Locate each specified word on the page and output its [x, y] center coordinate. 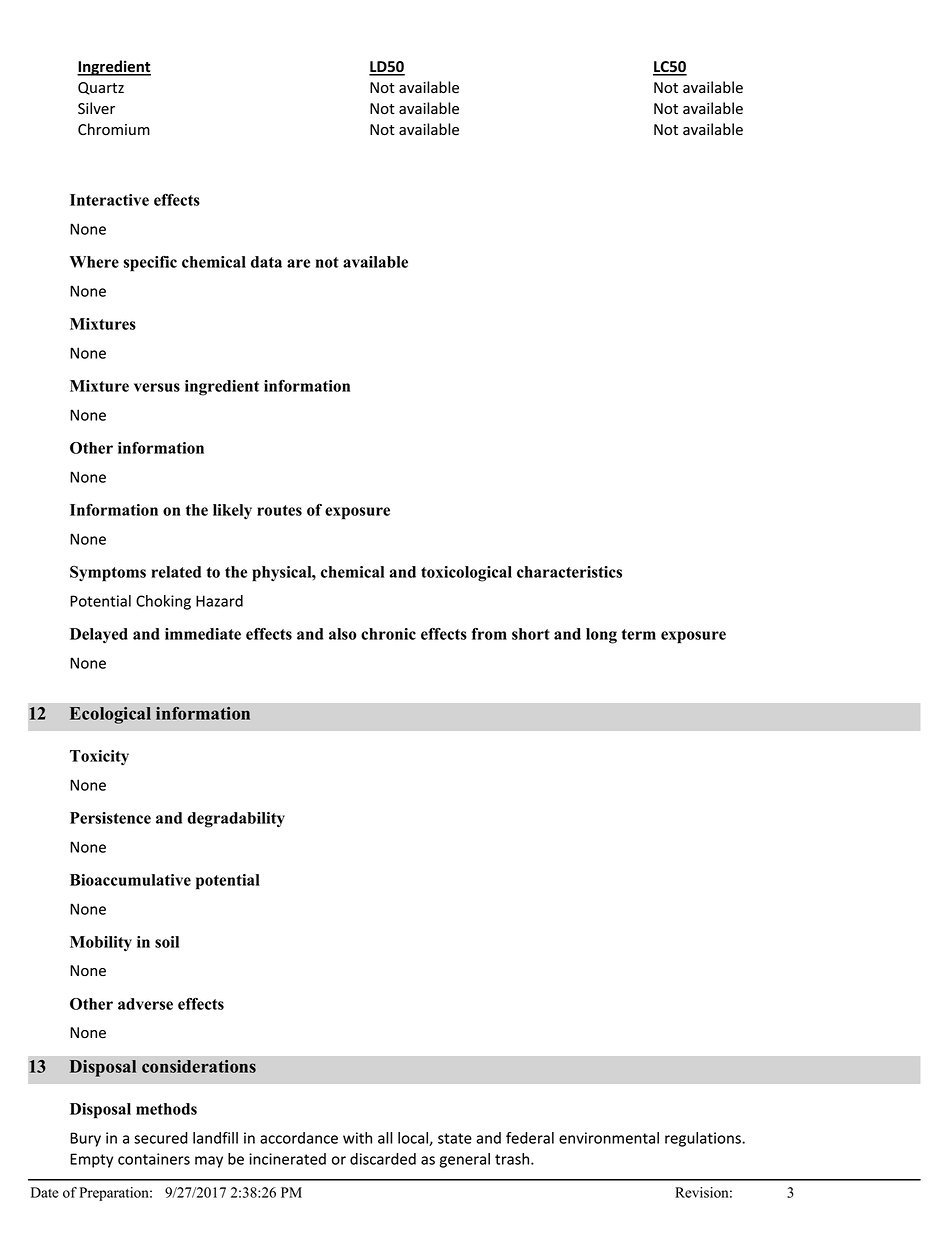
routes [279, 510]
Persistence [110, 818]
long [601, 636]
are [298, 263]
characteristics [569, 572]
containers [154, 1159]
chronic [388, 634]
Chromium [114, 129]
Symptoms [108, 573]
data [266, 262]
